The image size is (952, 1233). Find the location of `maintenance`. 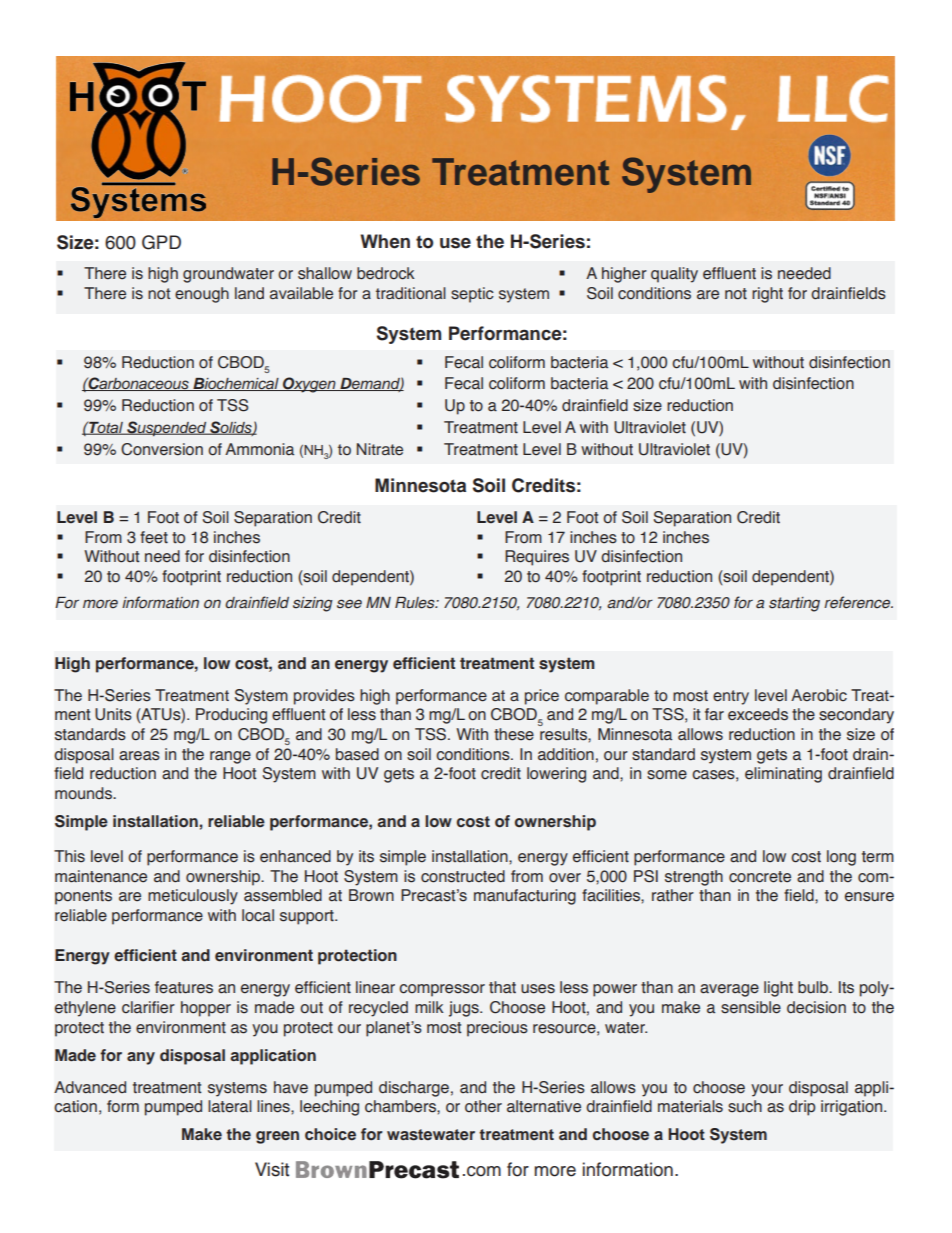

maintenance is located at coordinates (101, 876).
